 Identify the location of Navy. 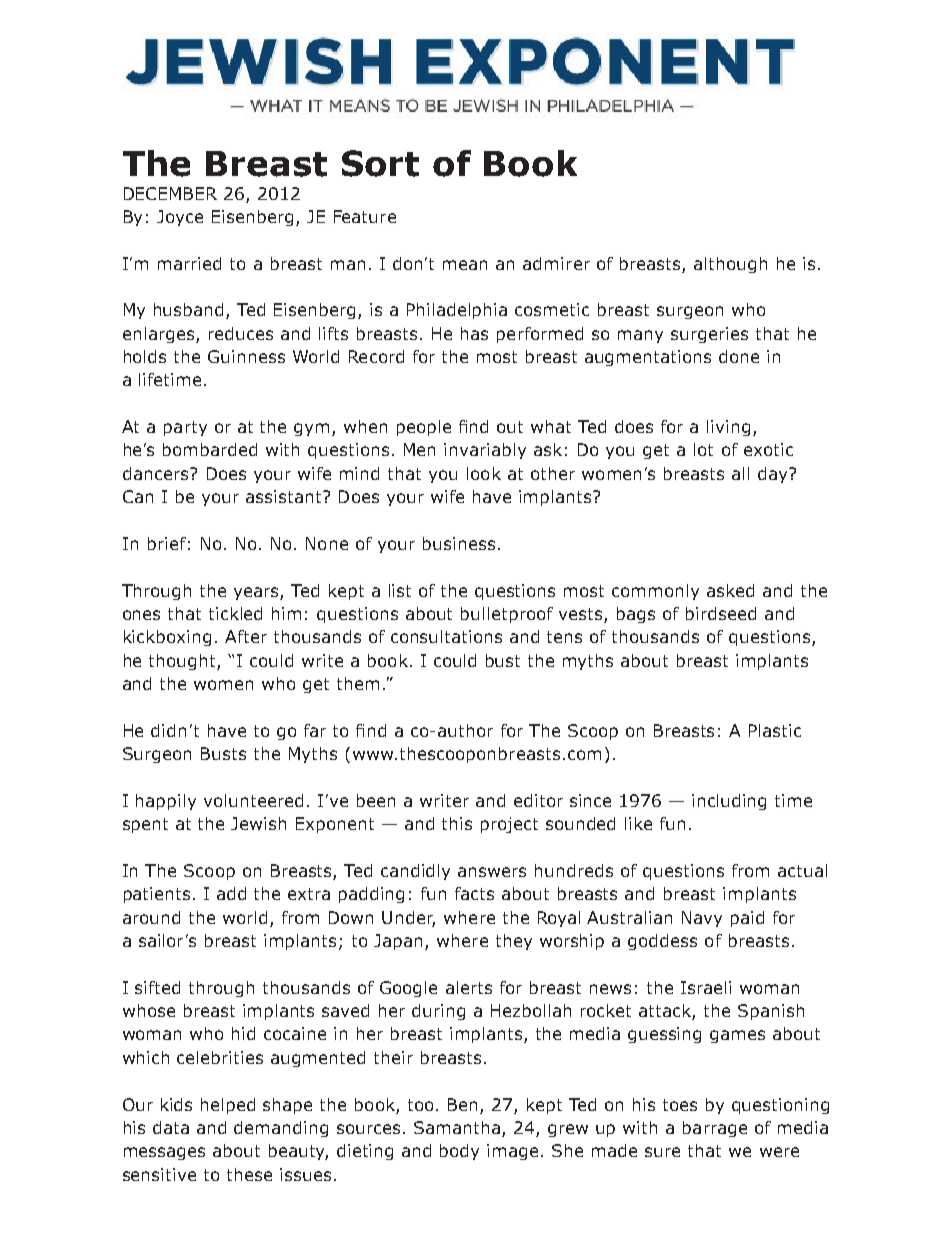
(702, 919).
